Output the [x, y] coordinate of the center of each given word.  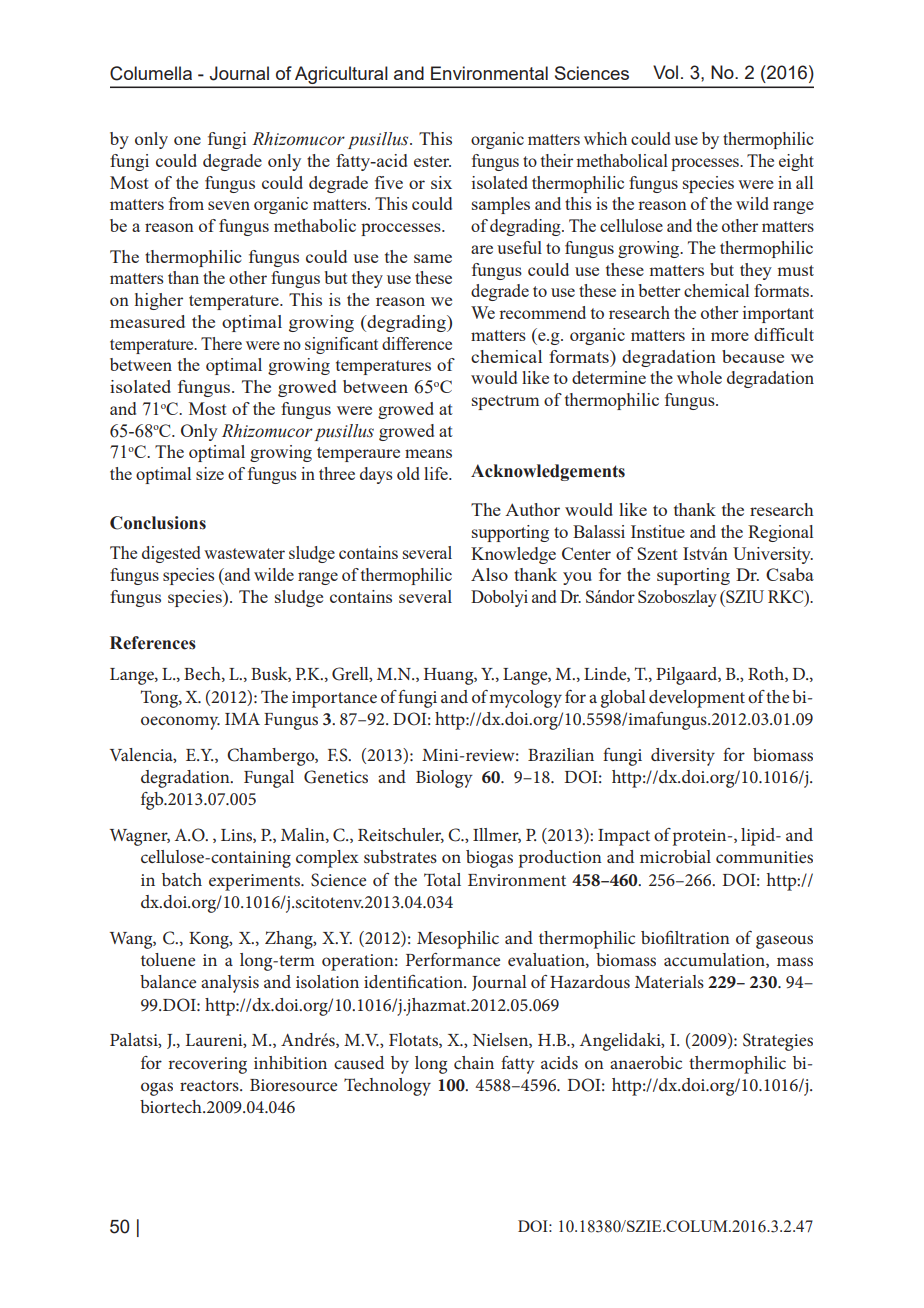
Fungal [269, 779]
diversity [683, 757]
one [187, 140]
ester [432, 161]
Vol [665, 72]
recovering [207, 1065]
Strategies [778, 1042]
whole [699, 377]
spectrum [505, 402]
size [210, 473]
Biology [444, 779]
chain [474, 1062]
